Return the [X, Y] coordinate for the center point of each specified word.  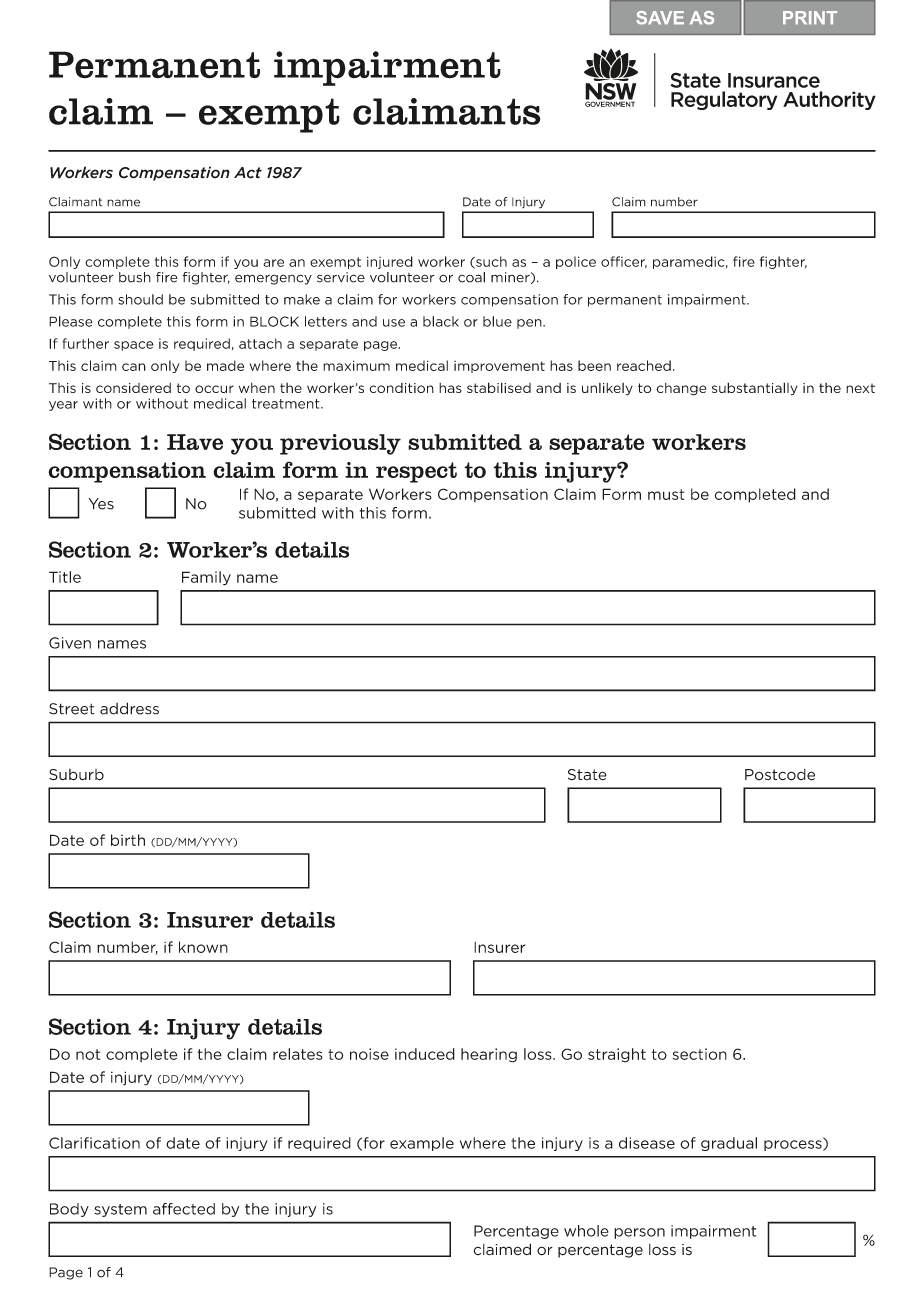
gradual [729, 1144]
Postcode [780, 775]
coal [471, 277]
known [203, 947]
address [129, 708]
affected [184, 1209]
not [88, 1054]
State [587, 775]
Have [195, 442]
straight [617, 1055]
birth [128, 840]
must [666, 494]
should [140, 299]
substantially [755, 388]
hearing [489, 1055]
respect [416, 472]
